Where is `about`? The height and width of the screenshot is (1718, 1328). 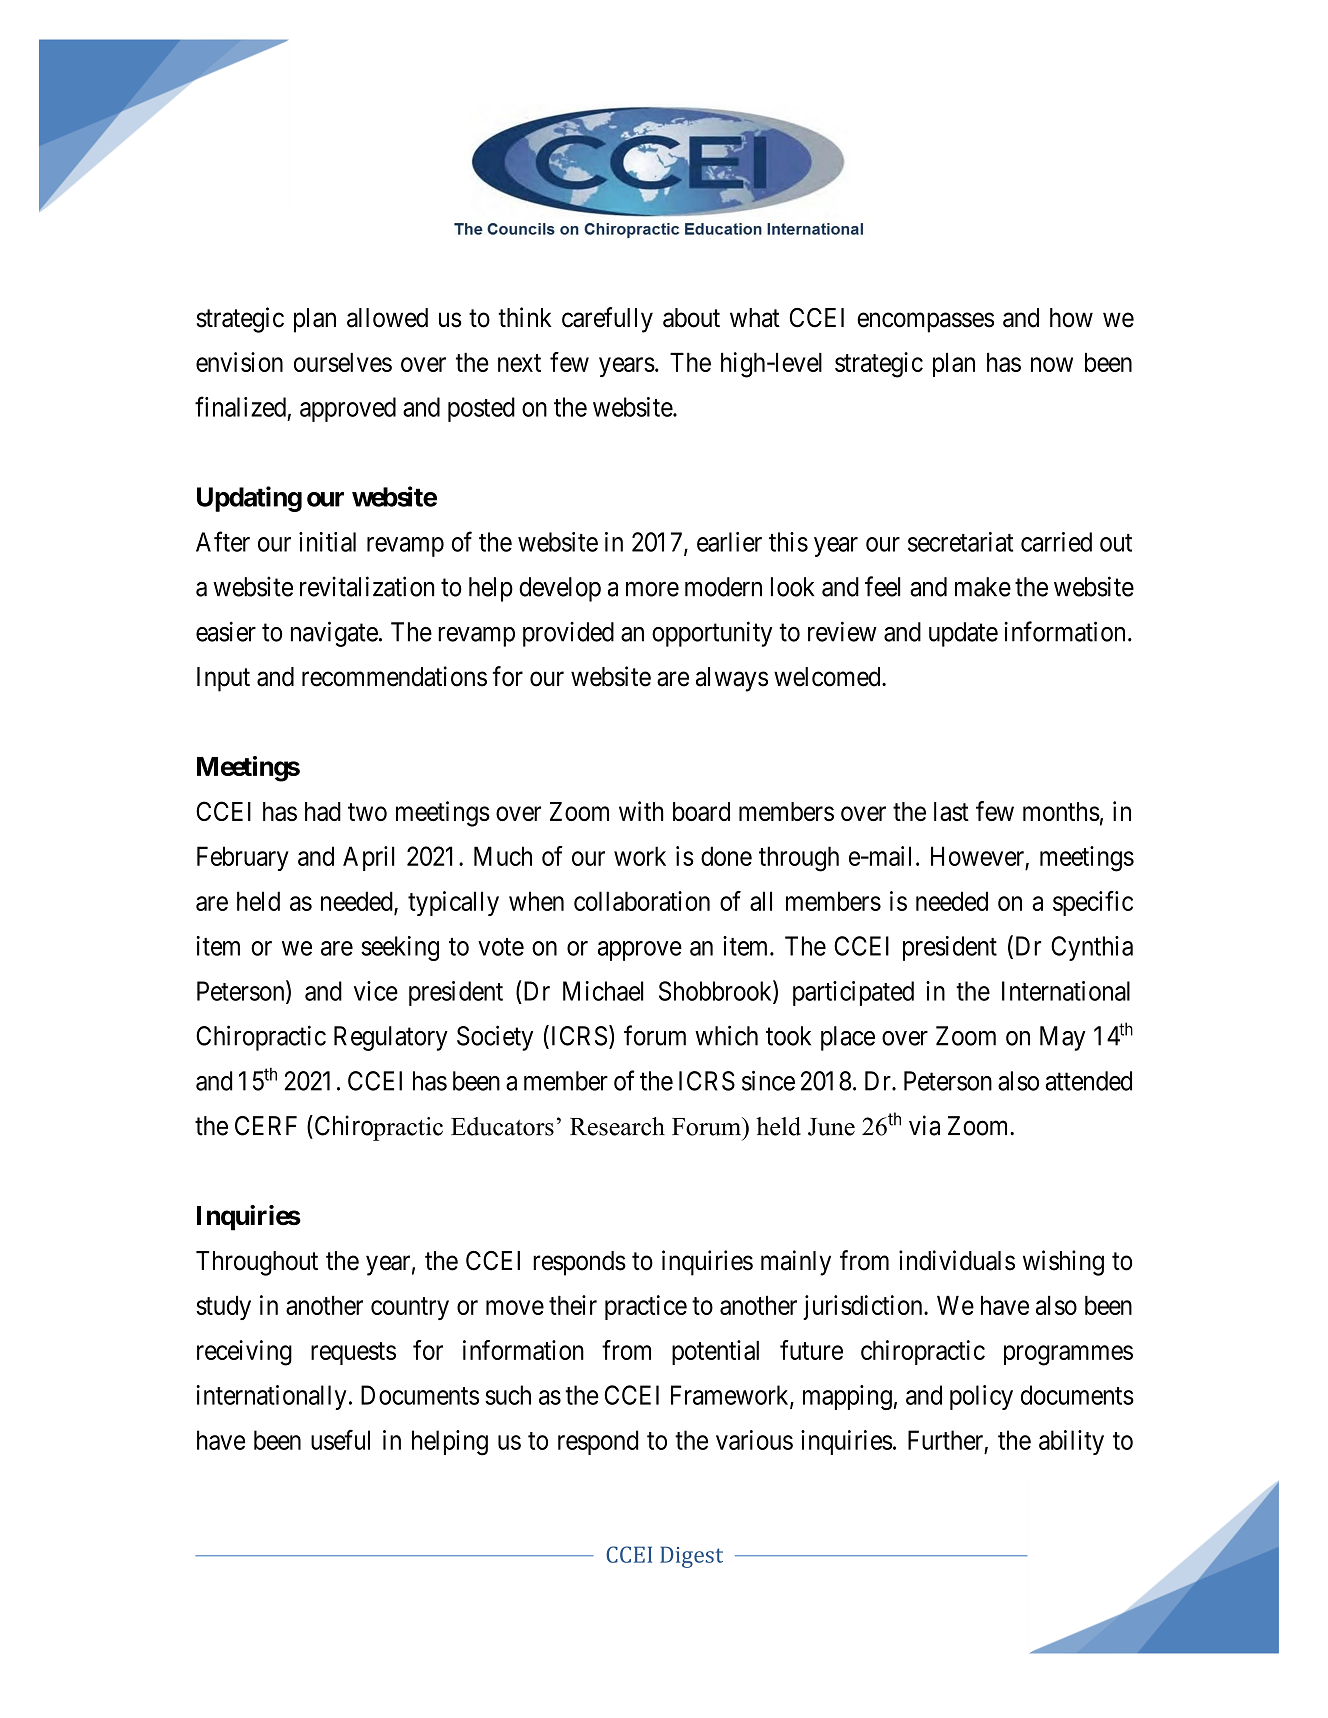
about is located at coordinates (691, 318).
